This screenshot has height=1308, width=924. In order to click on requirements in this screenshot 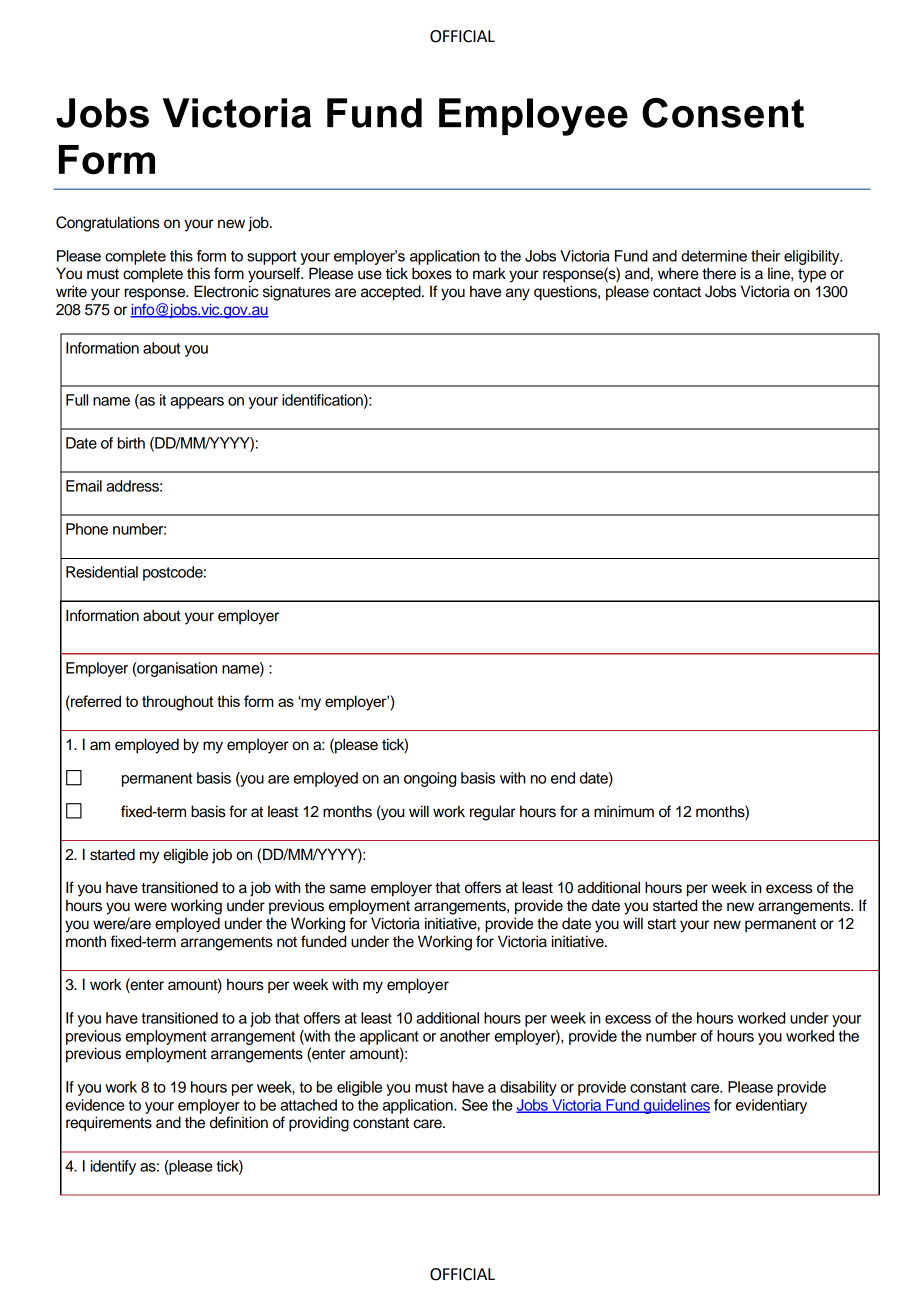, I will do `click(109, 1124)`.
